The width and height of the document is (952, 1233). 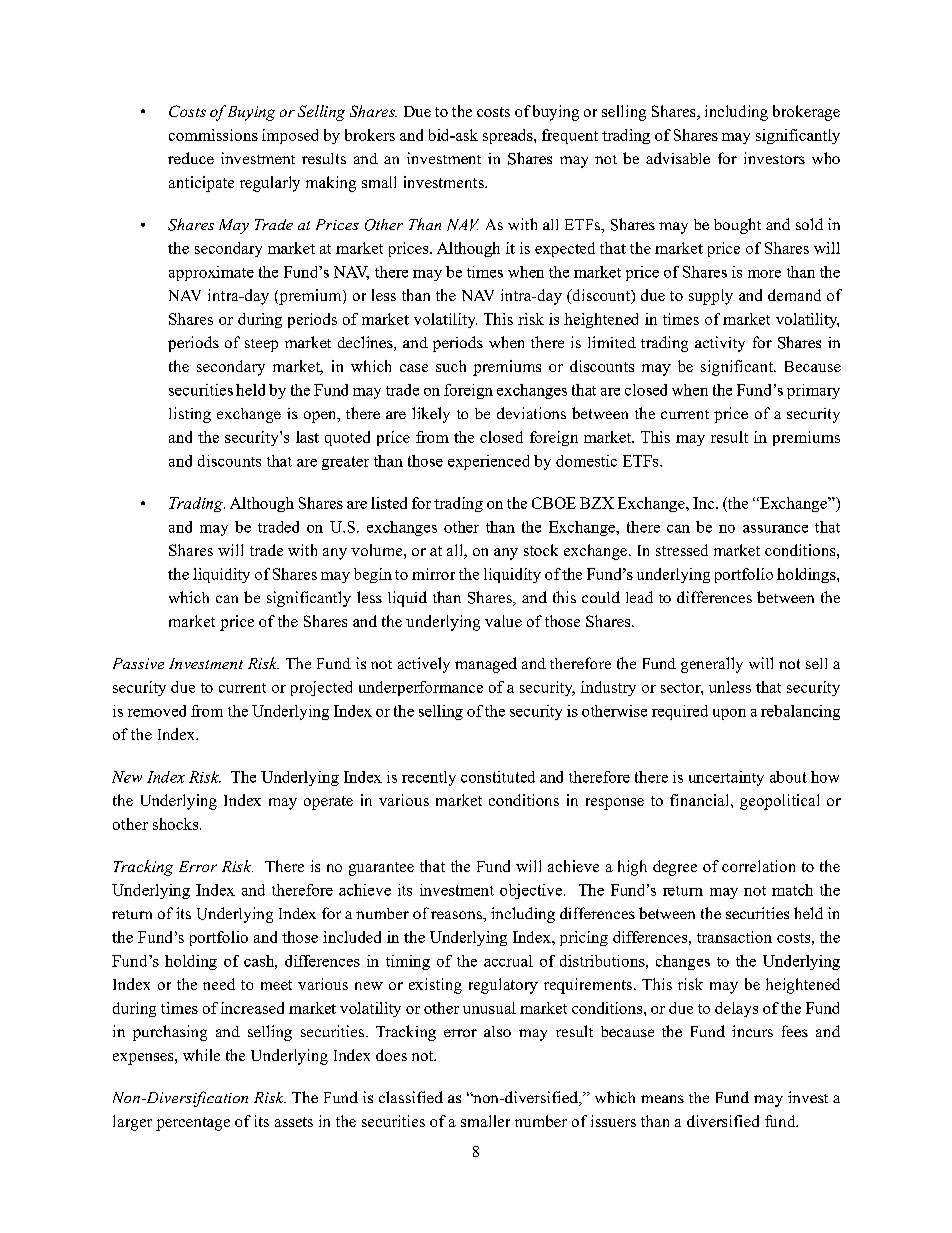 I want to click on advisable, so click(x=678, y=158).
